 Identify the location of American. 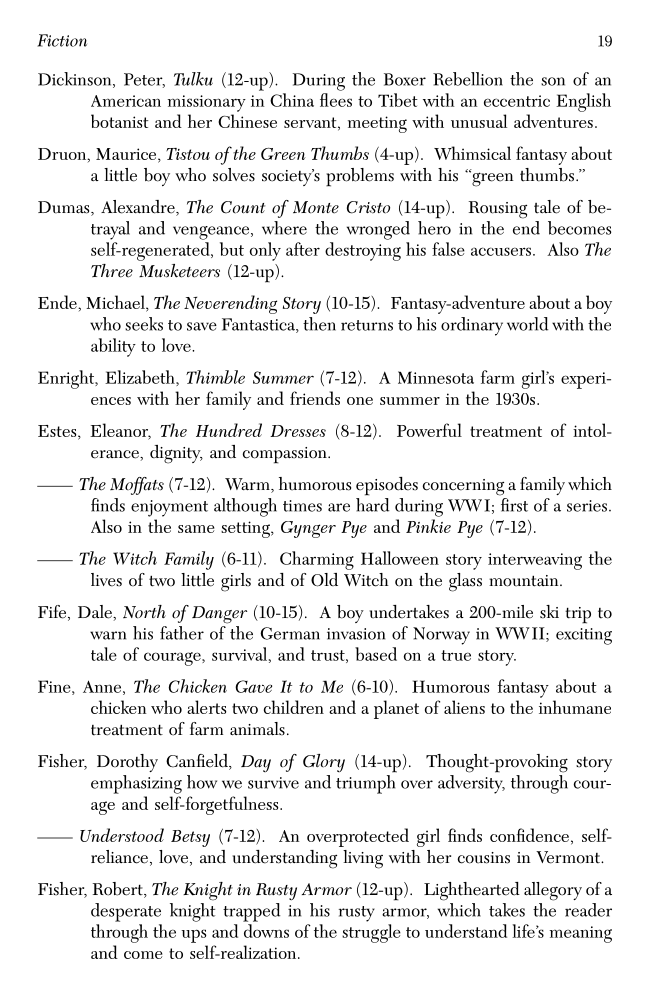
(126, 101).
